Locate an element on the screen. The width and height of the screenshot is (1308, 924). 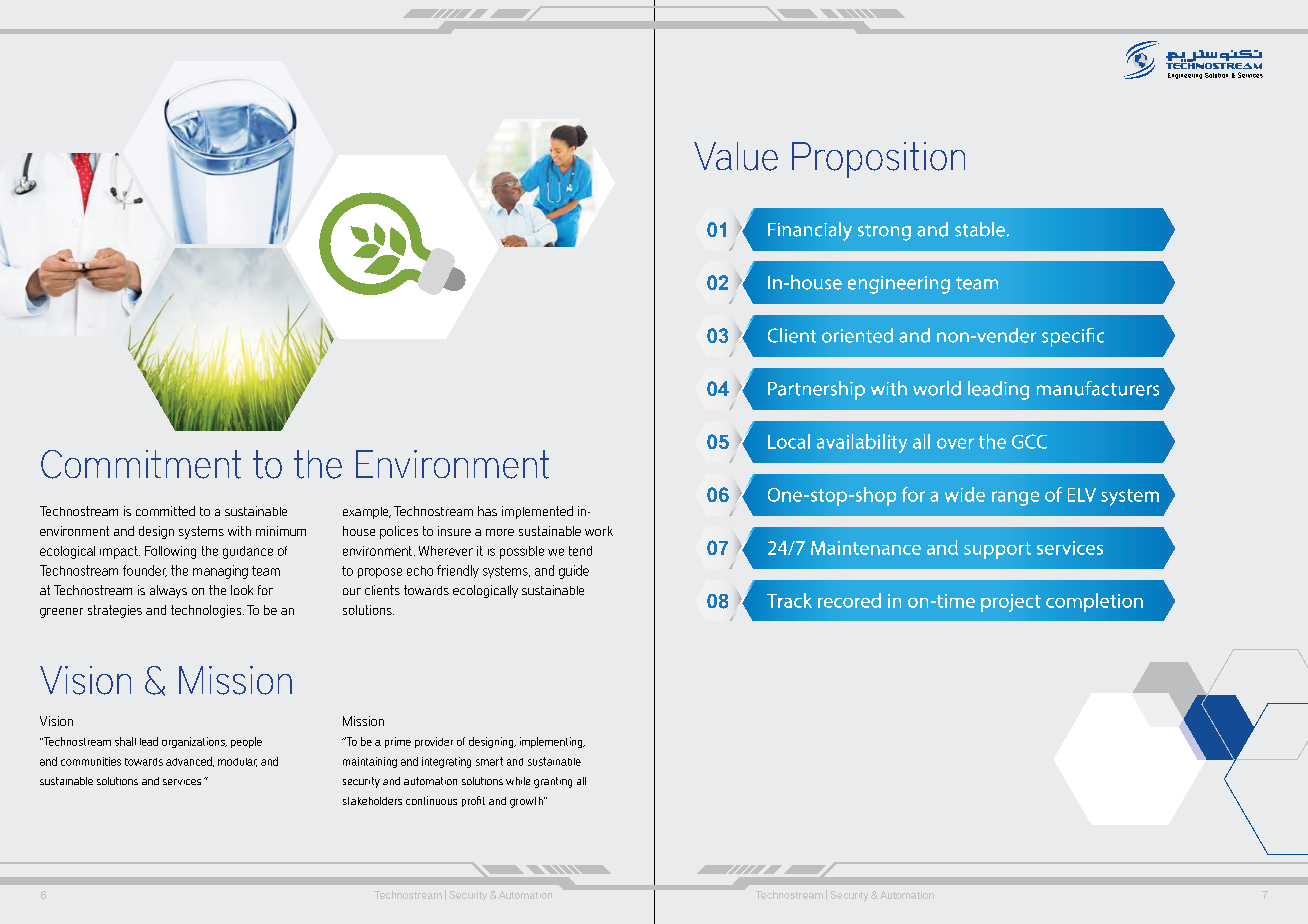
has is located at coordinates (487, 511).
